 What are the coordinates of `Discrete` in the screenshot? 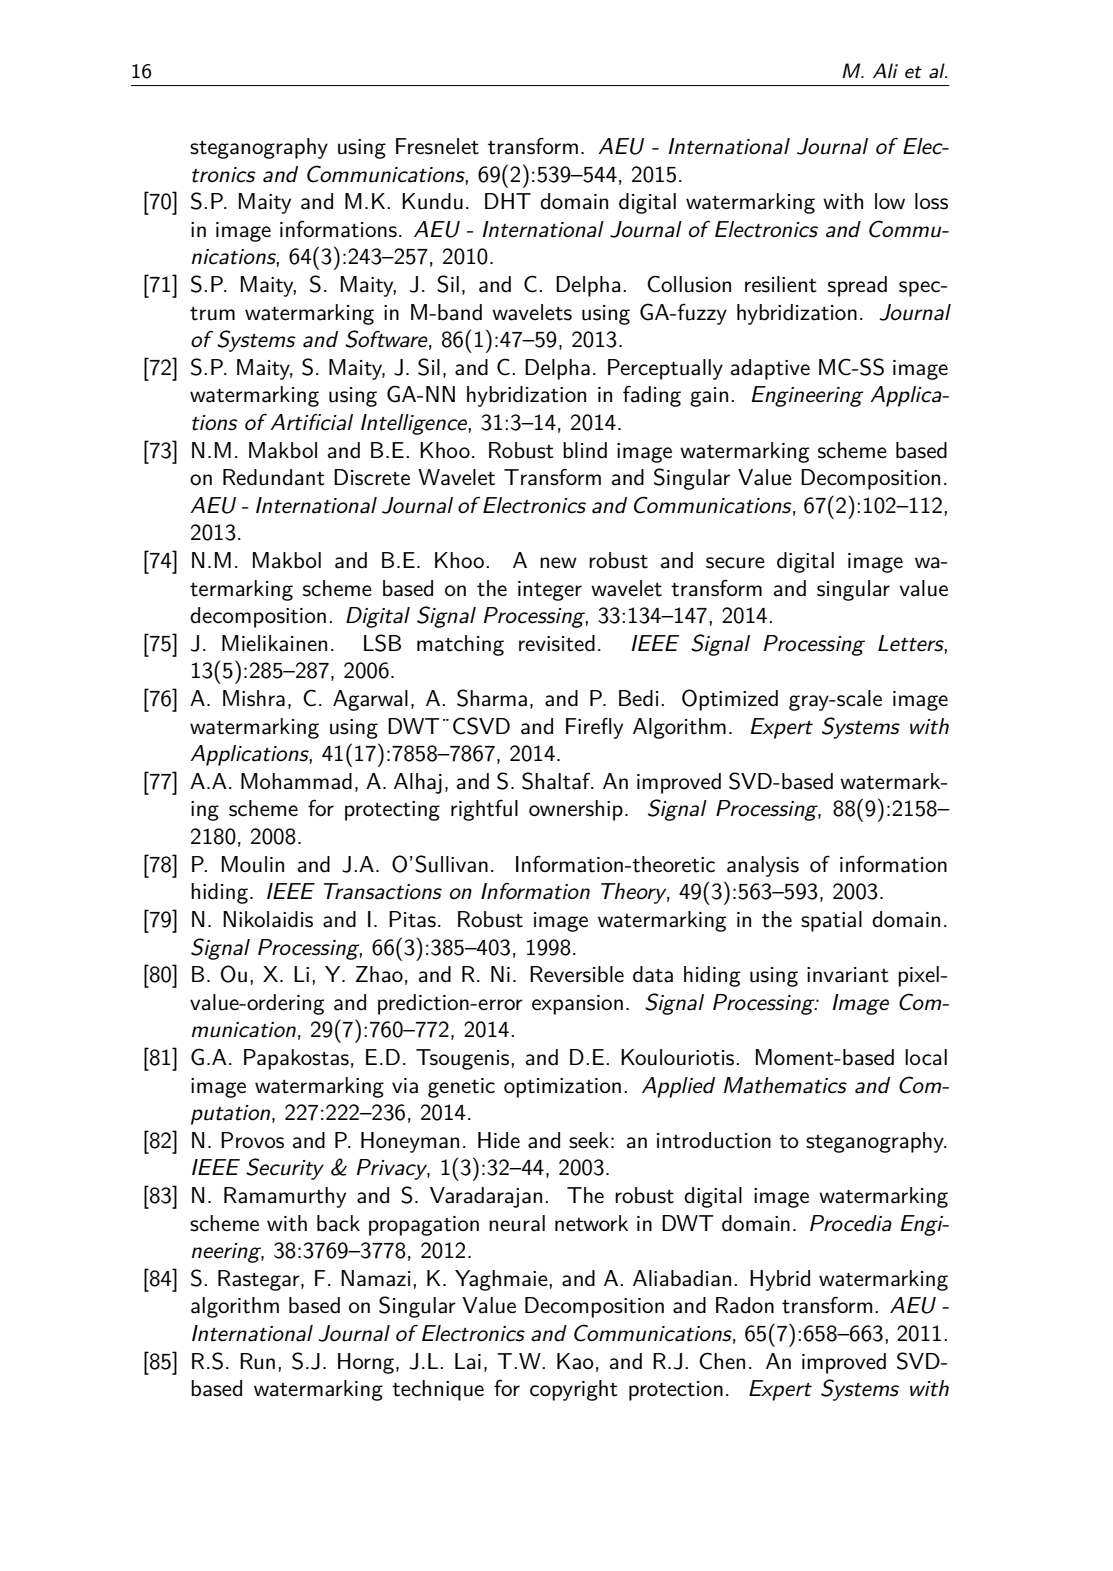 It's located at (372, 477).
